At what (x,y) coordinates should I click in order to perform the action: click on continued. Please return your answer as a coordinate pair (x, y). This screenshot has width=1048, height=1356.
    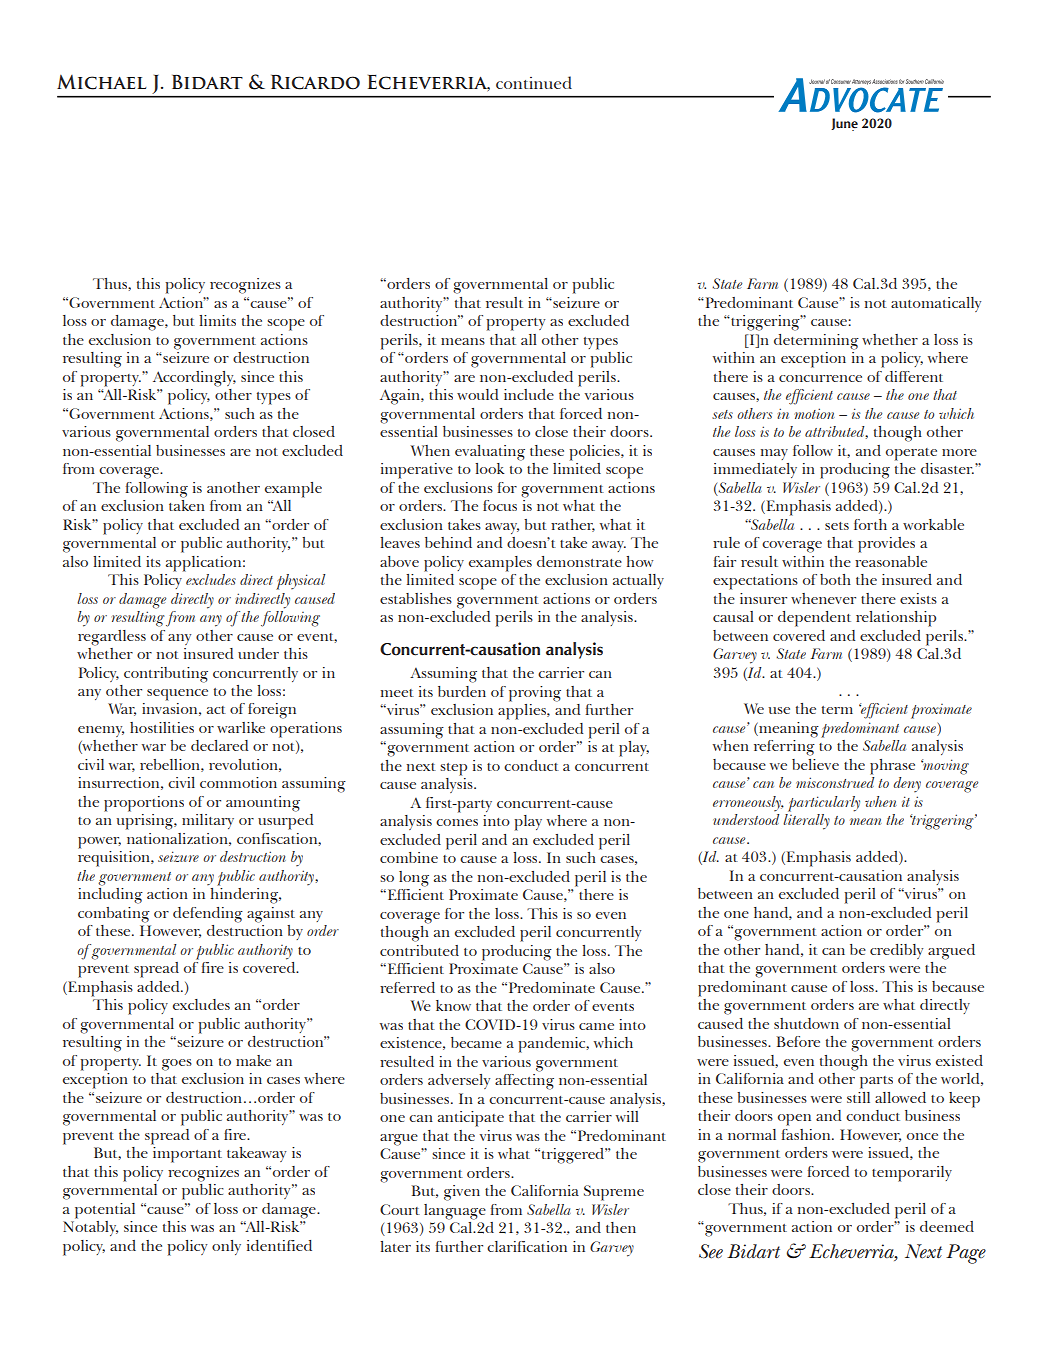
    Looking at the image, I should click on (534, 82).
